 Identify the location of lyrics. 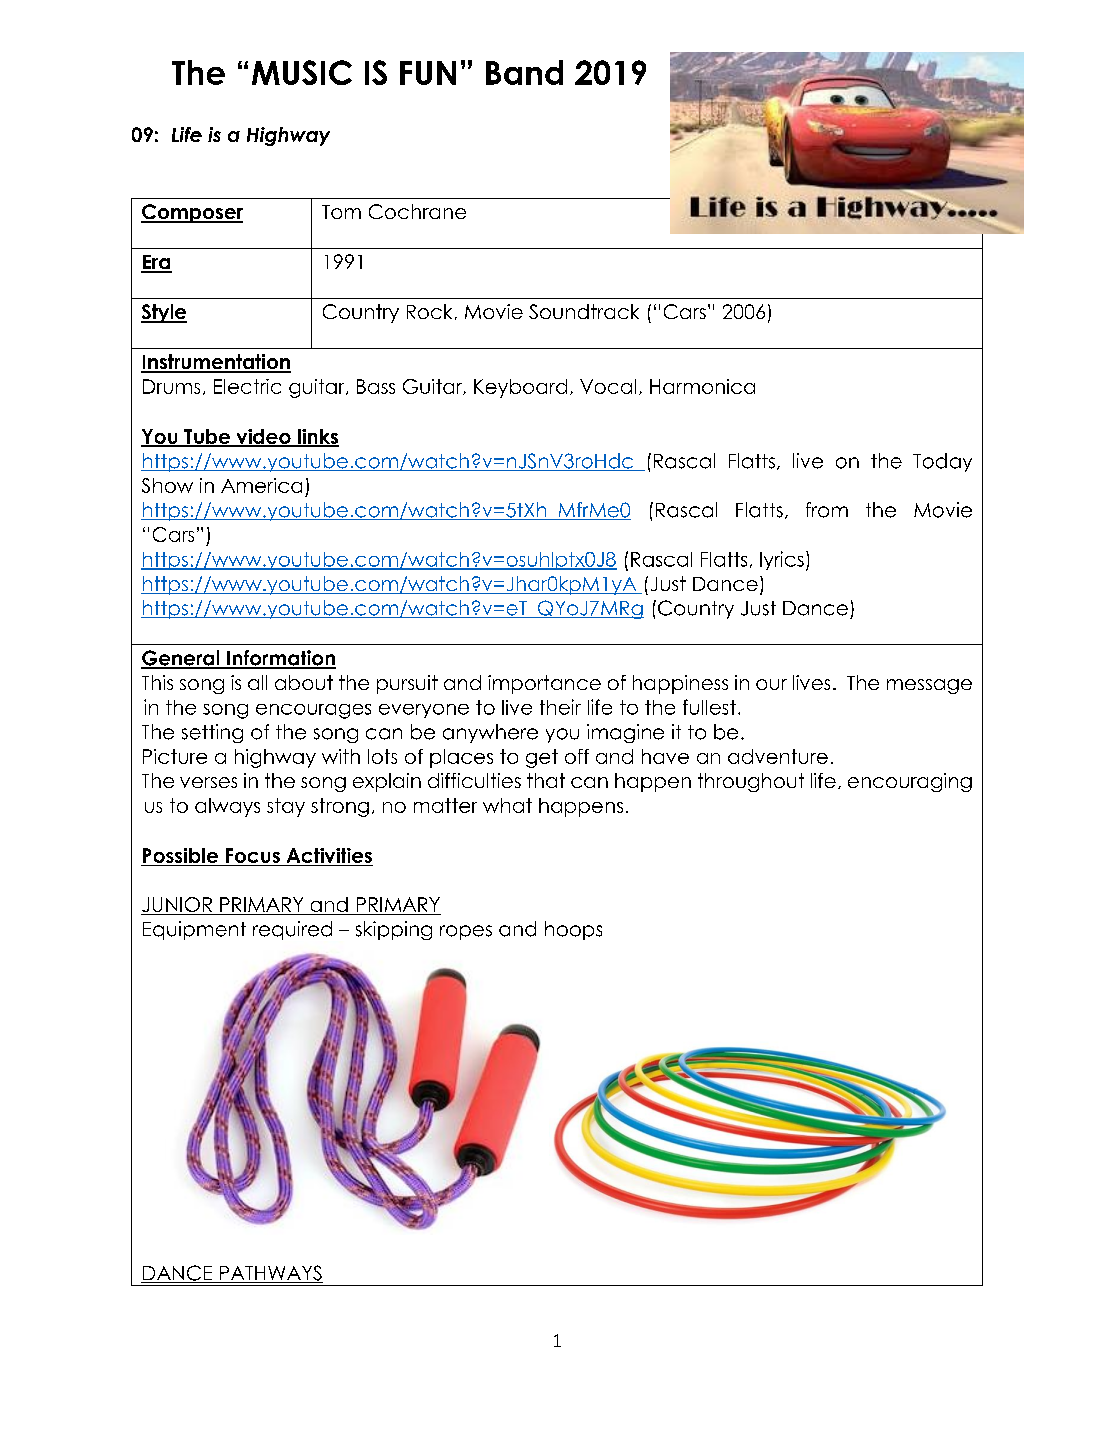
(782, 560).
